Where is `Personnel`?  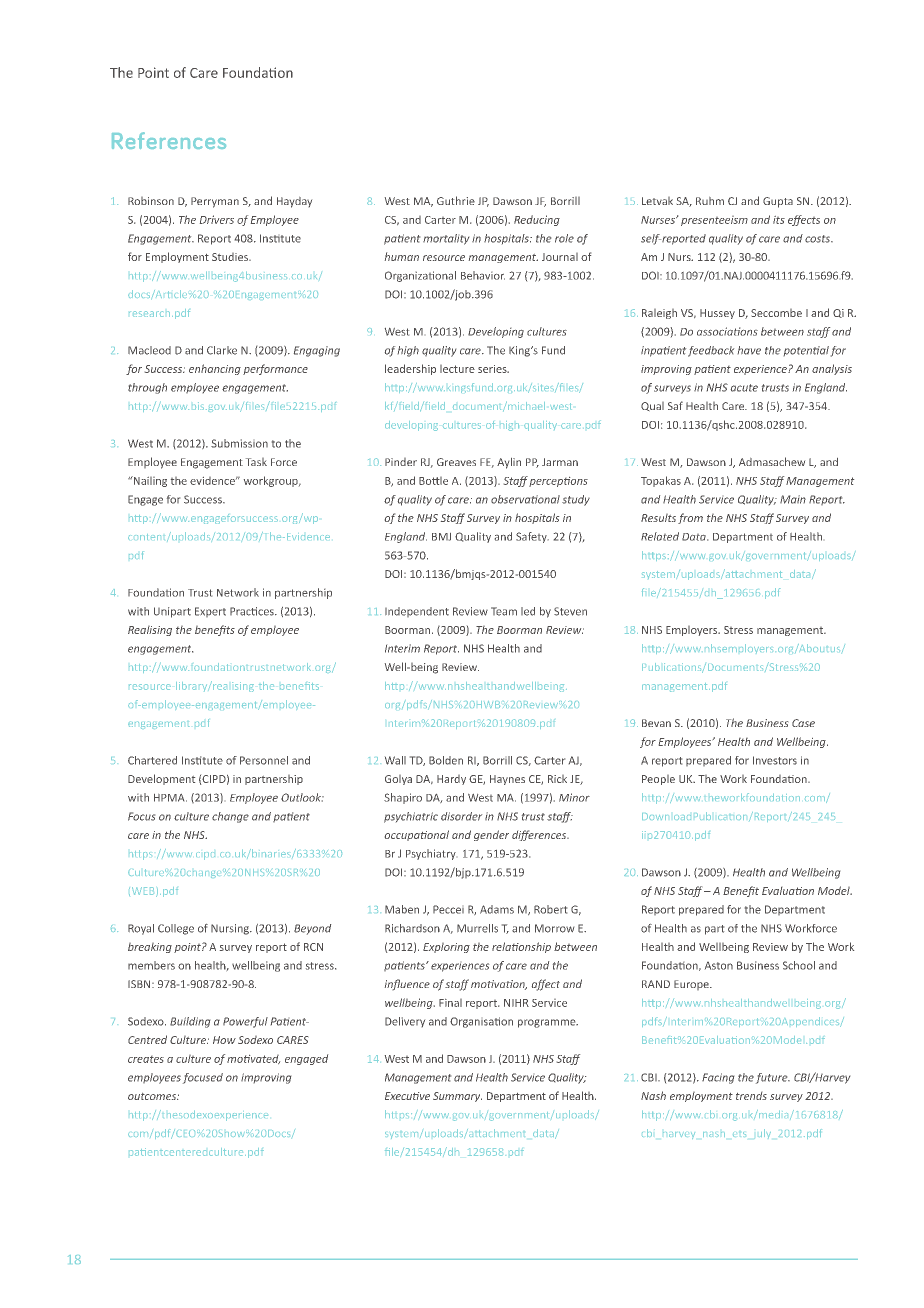 Personnel is located at coordinates (264, 760).
